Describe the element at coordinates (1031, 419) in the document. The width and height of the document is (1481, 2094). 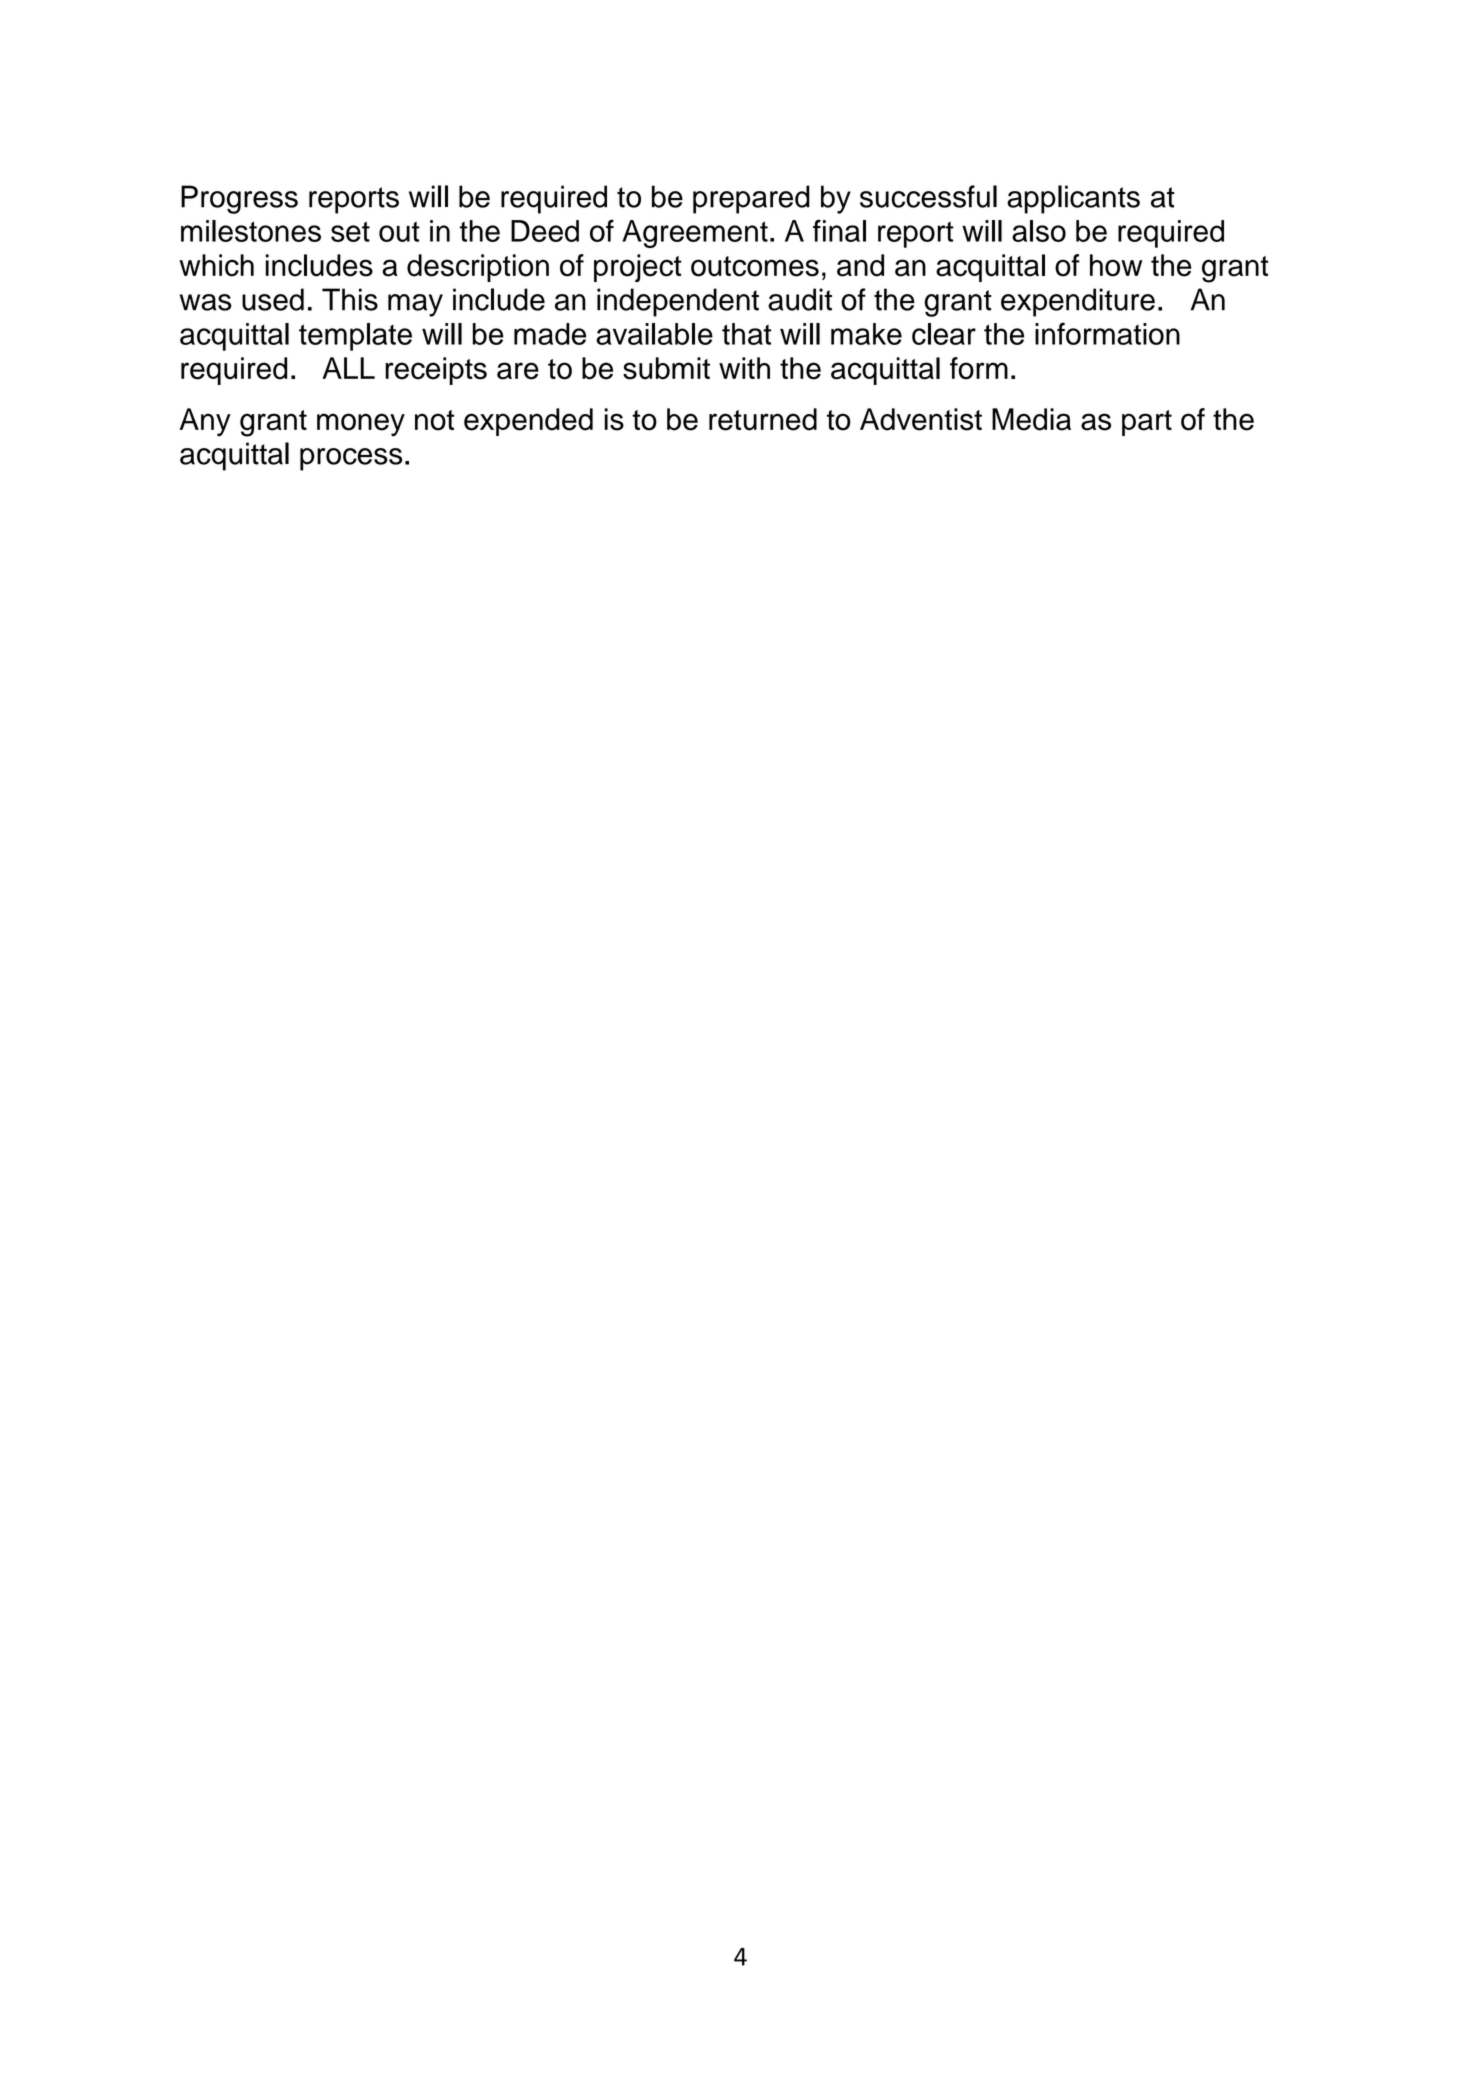
I see `Media` at that location.
